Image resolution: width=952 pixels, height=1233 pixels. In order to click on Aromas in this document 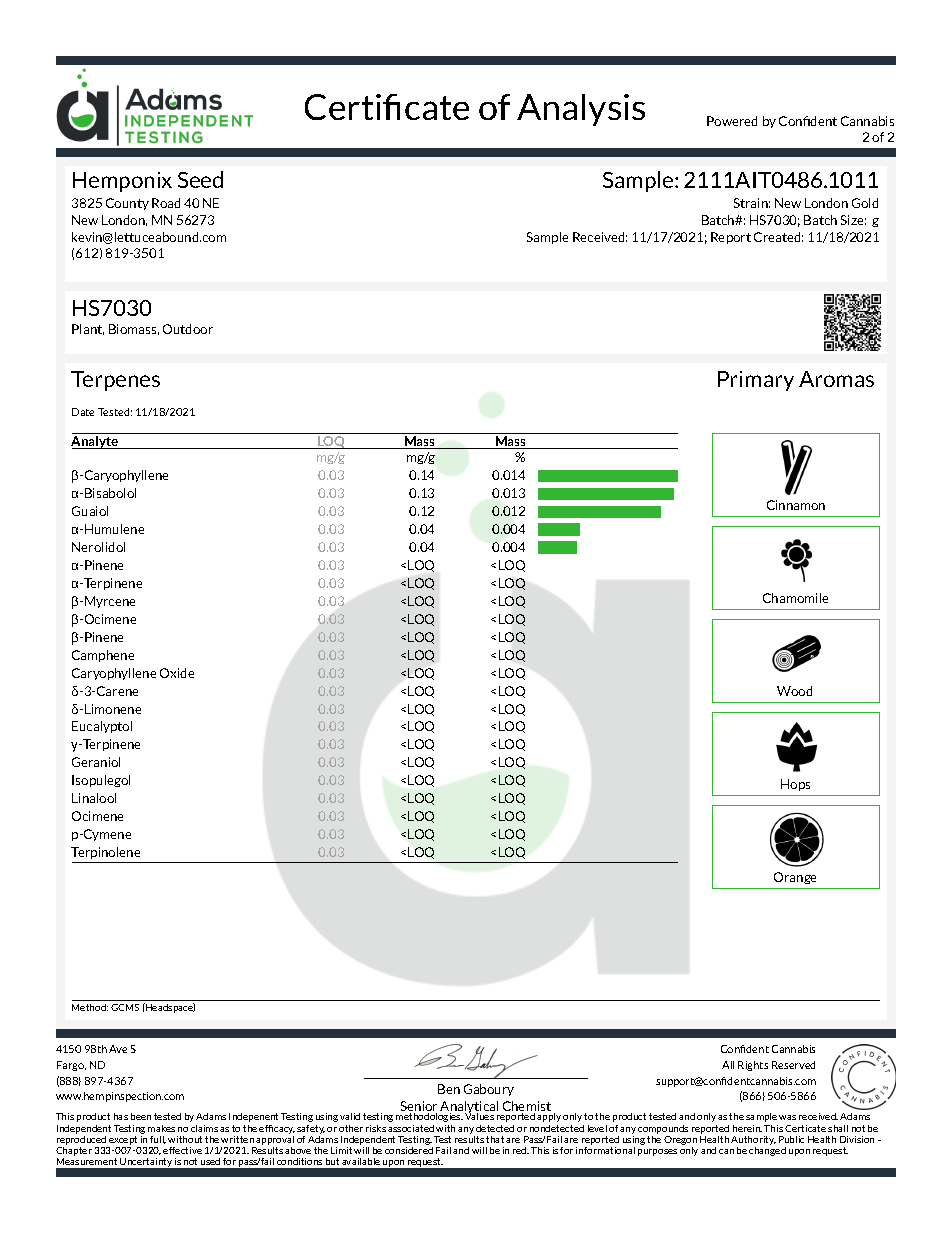, I will do `click(836, 379)`.
